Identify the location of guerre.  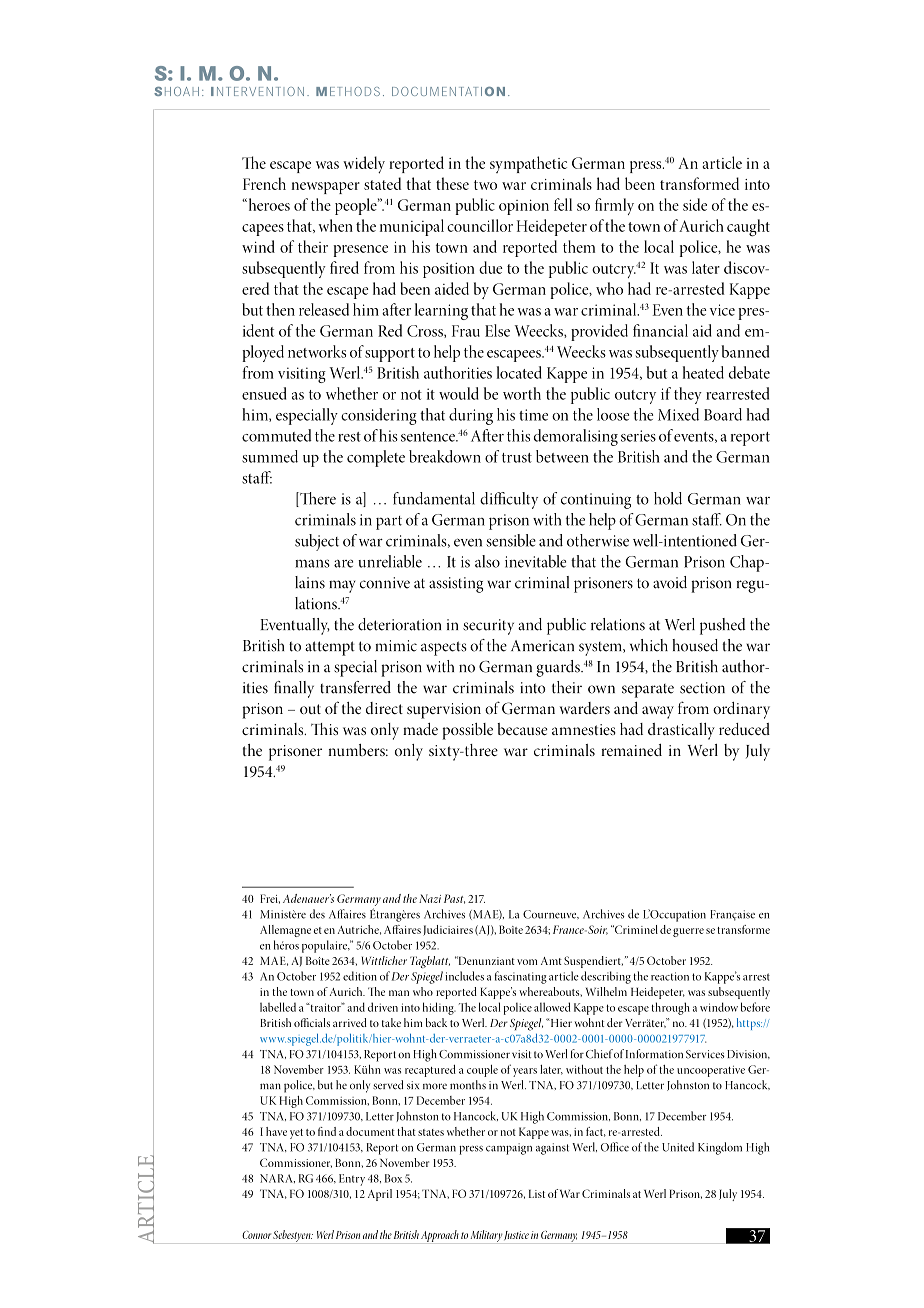
(688, 932).
